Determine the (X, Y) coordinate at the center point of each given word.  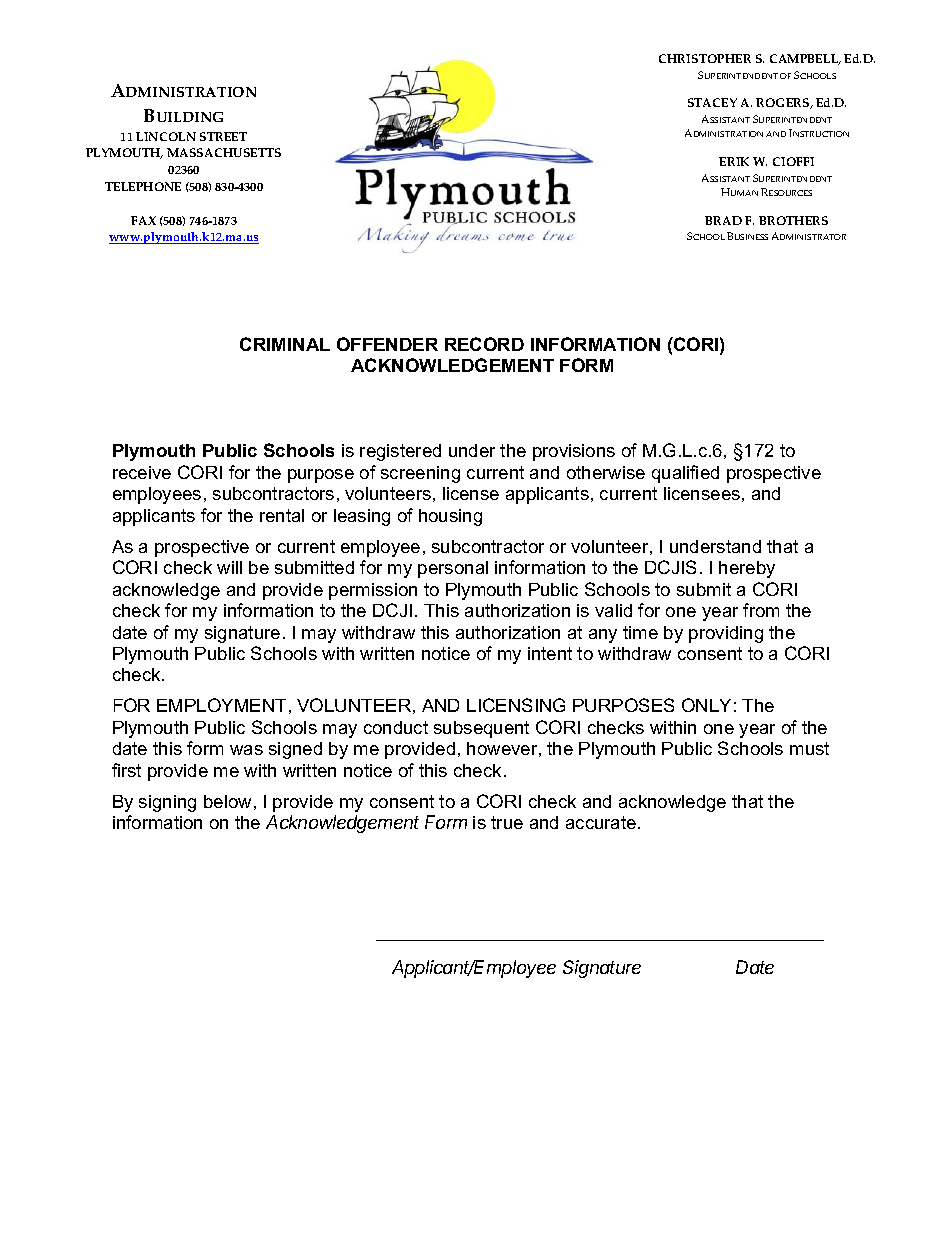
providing (726, 634)
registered (400, 452)
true (507, 822)
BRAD (723, 220)
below (227, 801)
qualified (685, 474)
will (229, 567)
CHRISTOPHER (705, 58)
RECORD (484, 344)
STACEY (712, 102)
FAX (143, 220)
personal (453, 569)
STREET (223, 136)
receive (142, 472)
